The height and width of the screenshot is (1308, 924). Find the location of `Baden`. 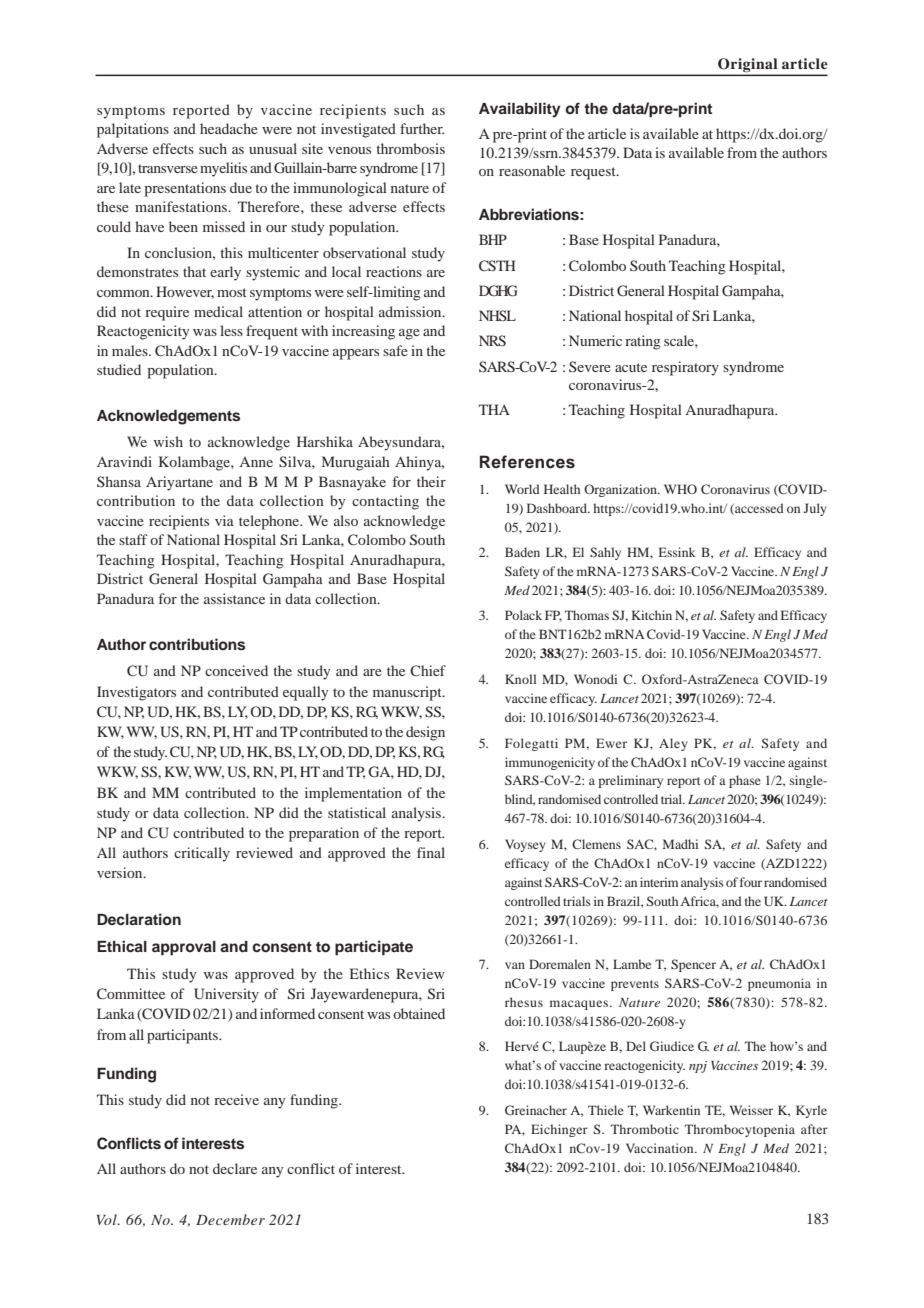

Baden is located at coordinates (522, 552).
